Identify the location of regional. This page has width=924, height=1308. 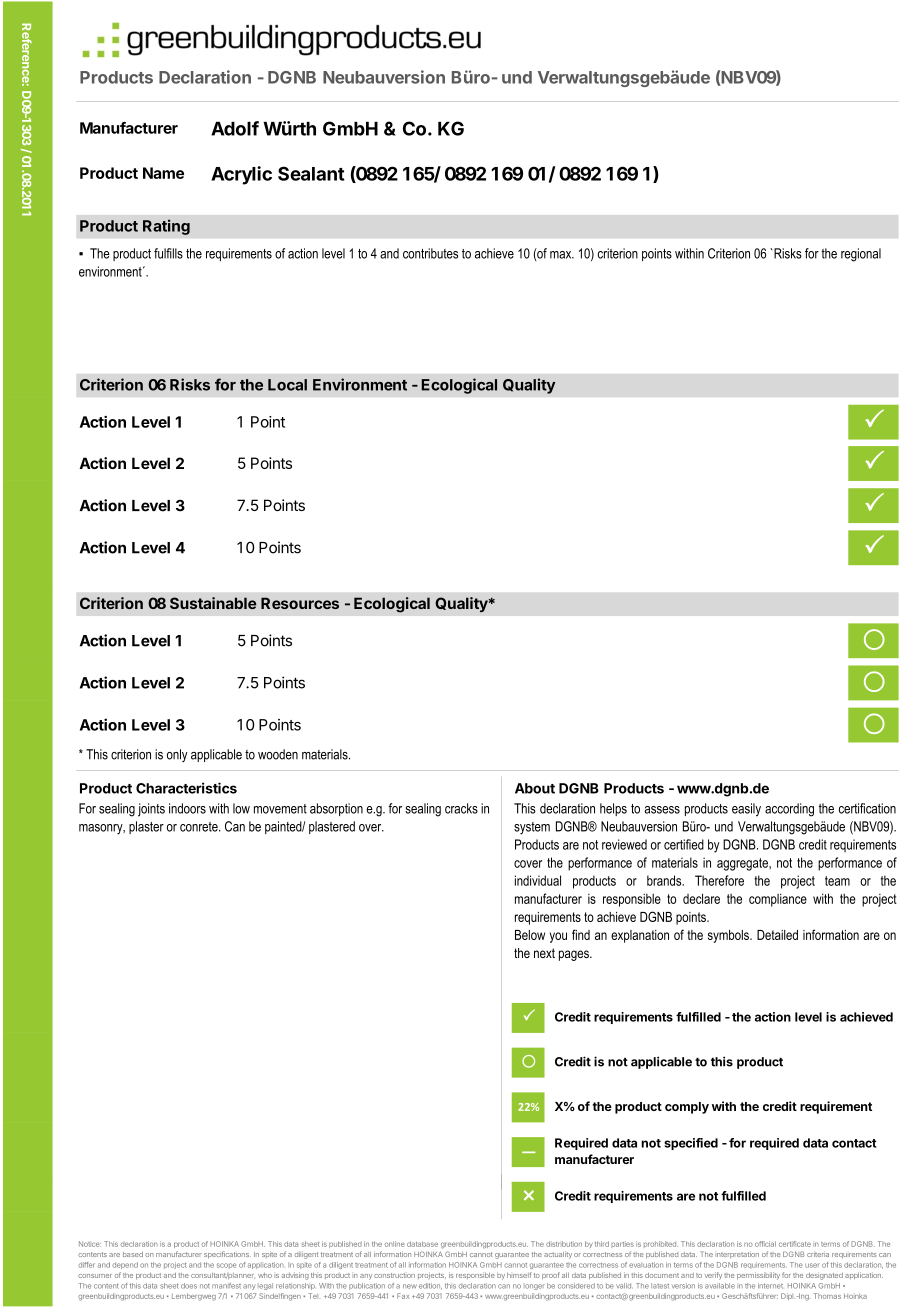
(861, 255).
